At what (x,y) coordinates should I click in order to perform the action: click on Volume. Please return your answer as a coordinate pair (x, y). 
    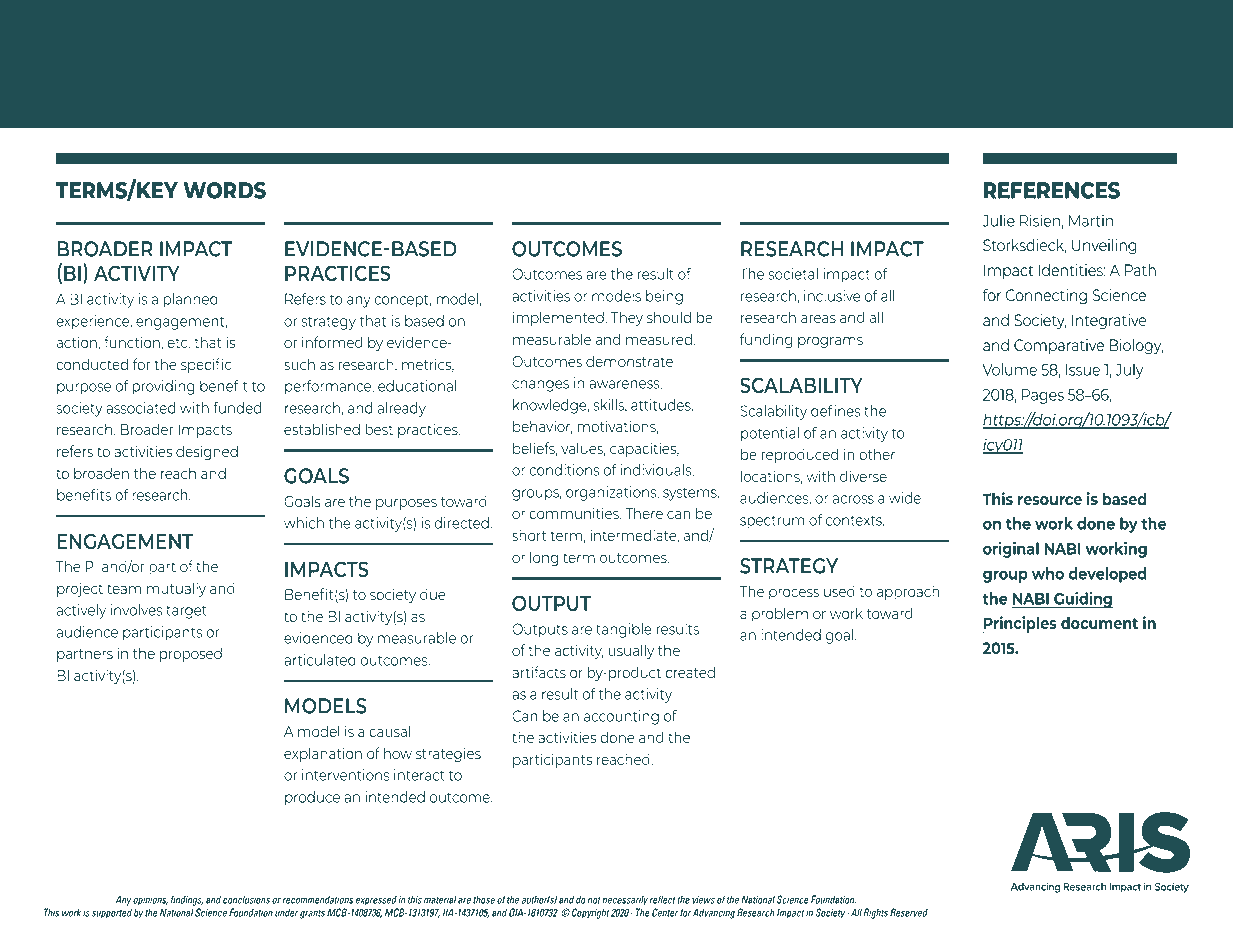
    Looking at the image, I should click on (1010, 369).
